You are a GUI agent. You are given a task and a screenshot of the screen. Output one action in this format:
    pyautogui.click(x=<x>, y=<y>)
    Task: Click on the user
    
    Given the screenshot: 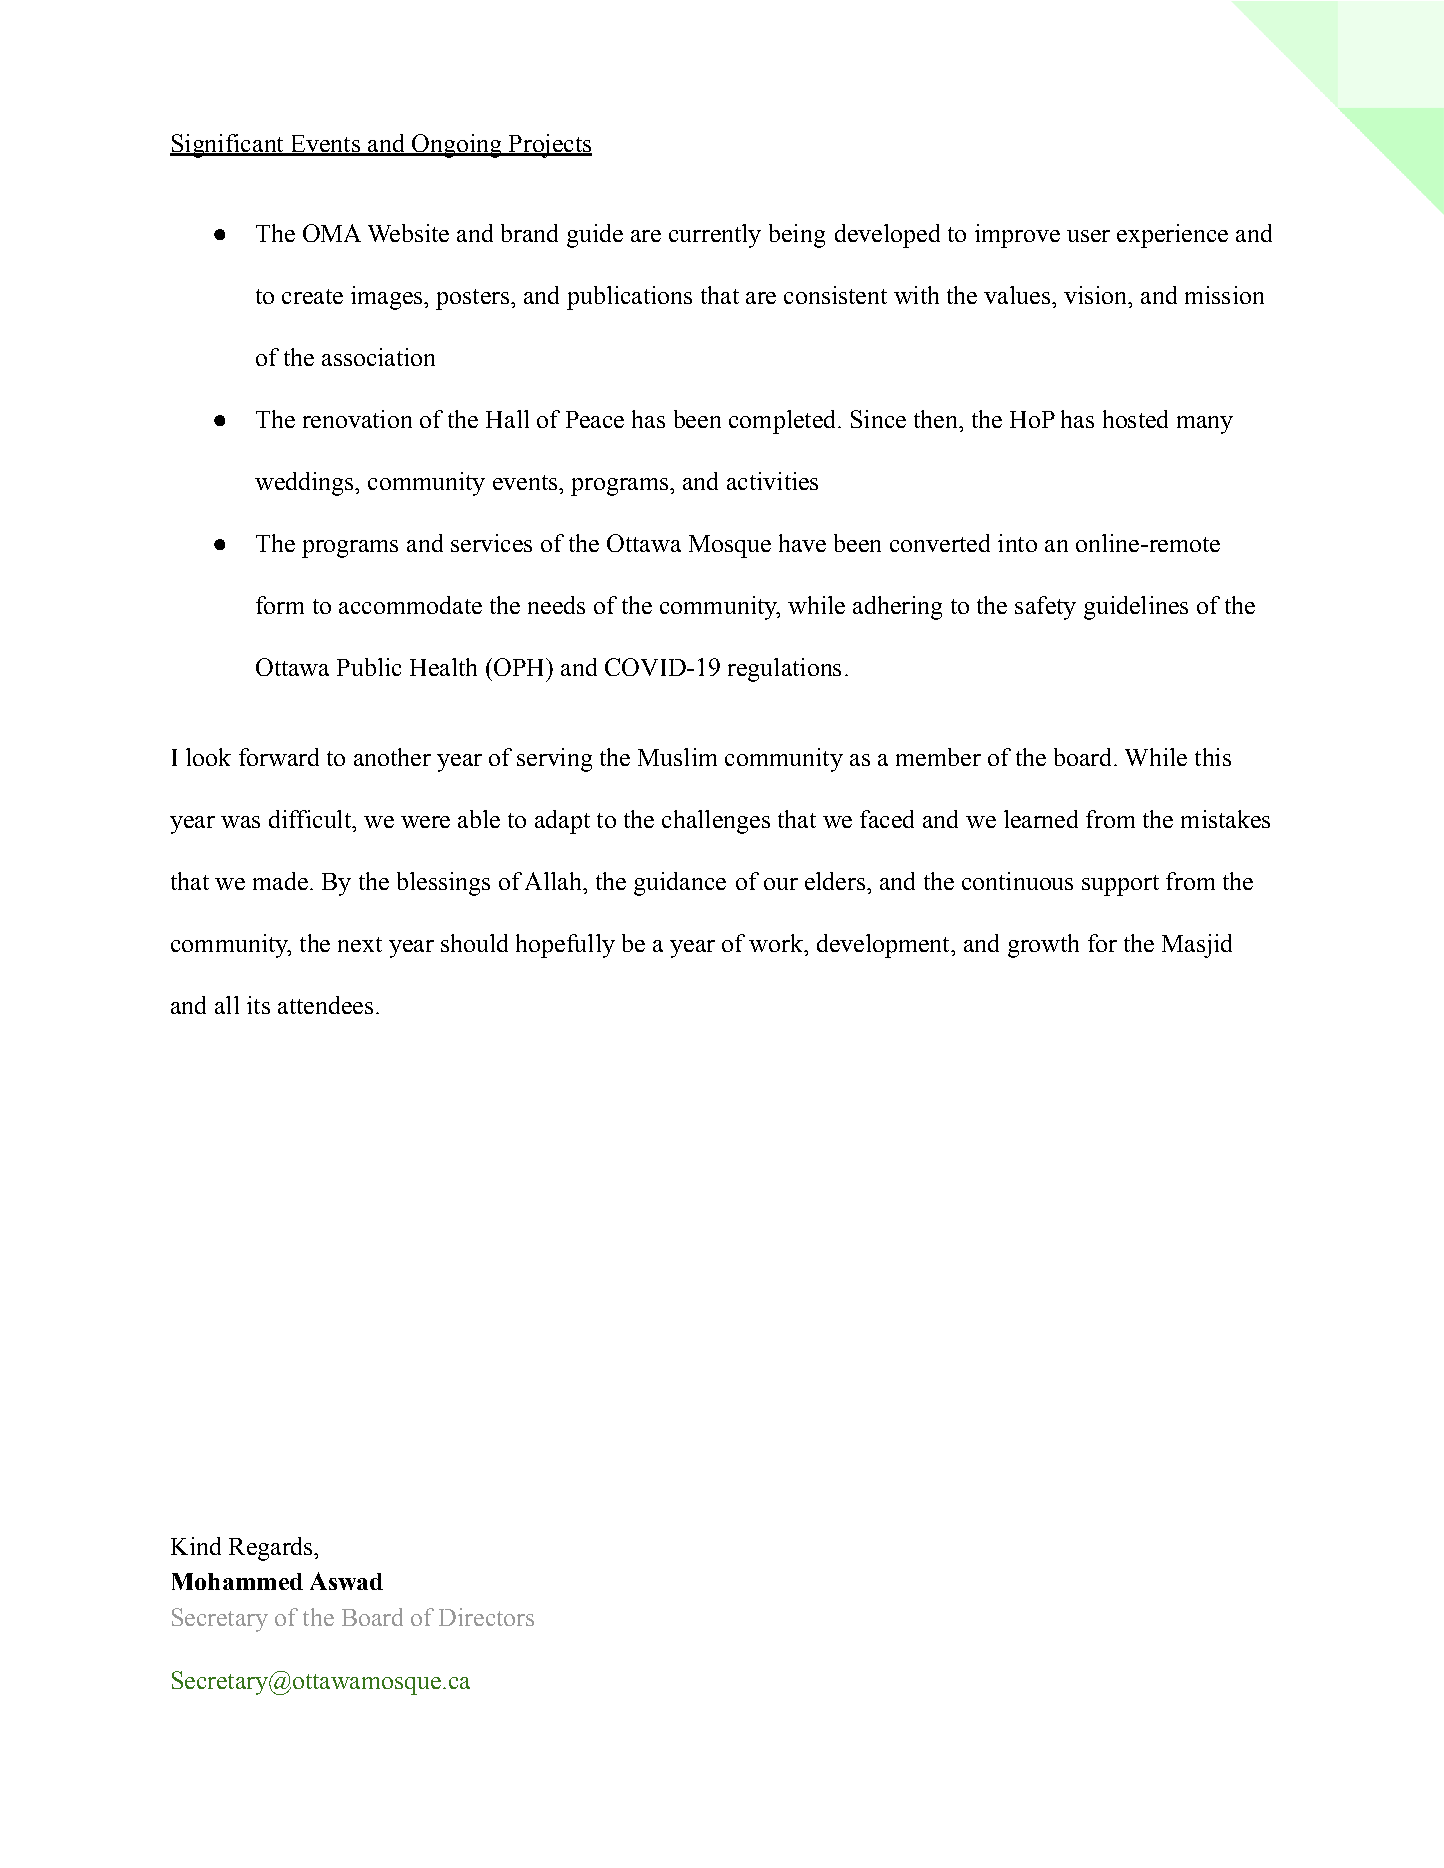 What is the action you would take?
    pyautogui.click(x=1088, y=236)
